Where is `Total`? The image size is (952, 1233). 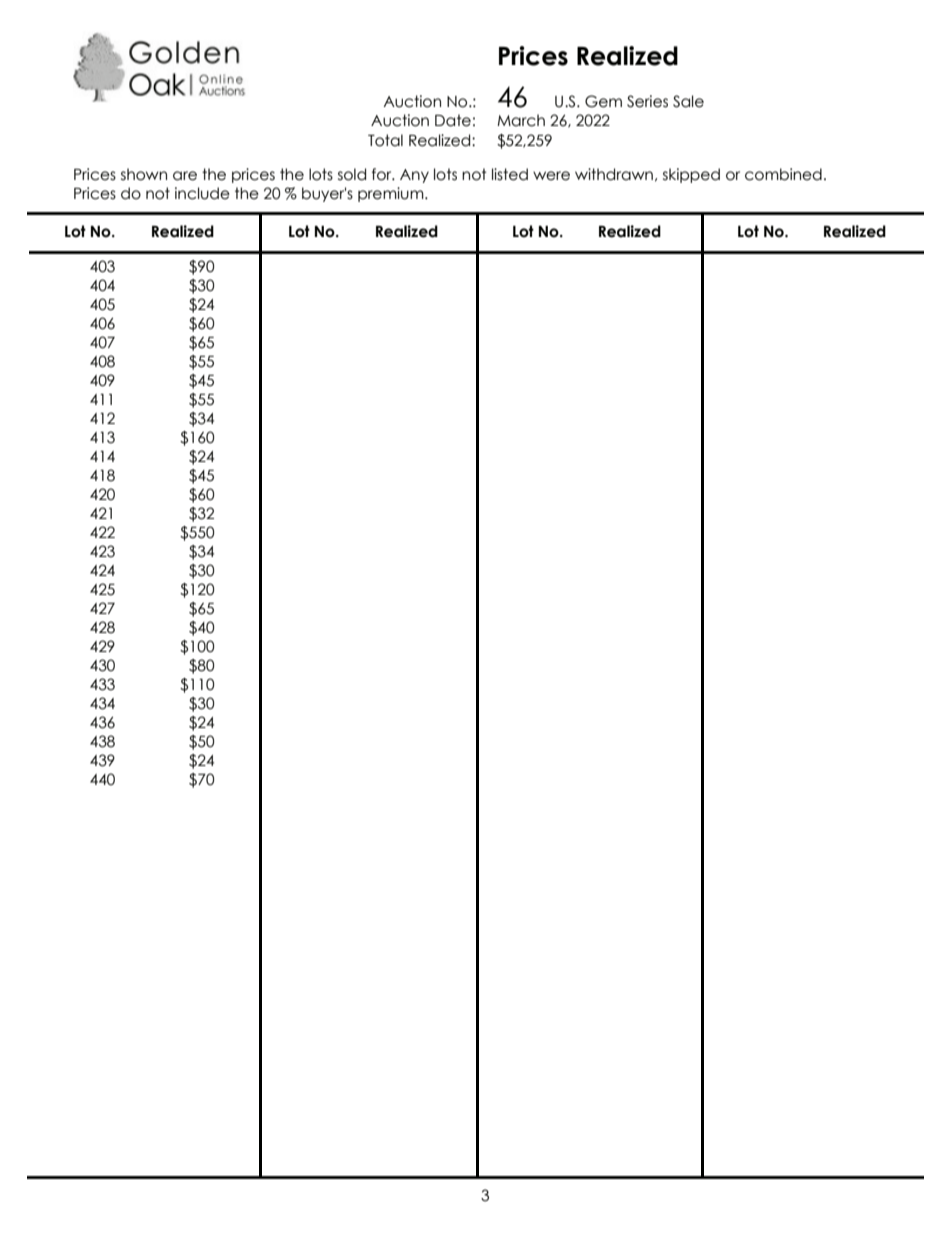 Total is located at coordinates (385, 140).
